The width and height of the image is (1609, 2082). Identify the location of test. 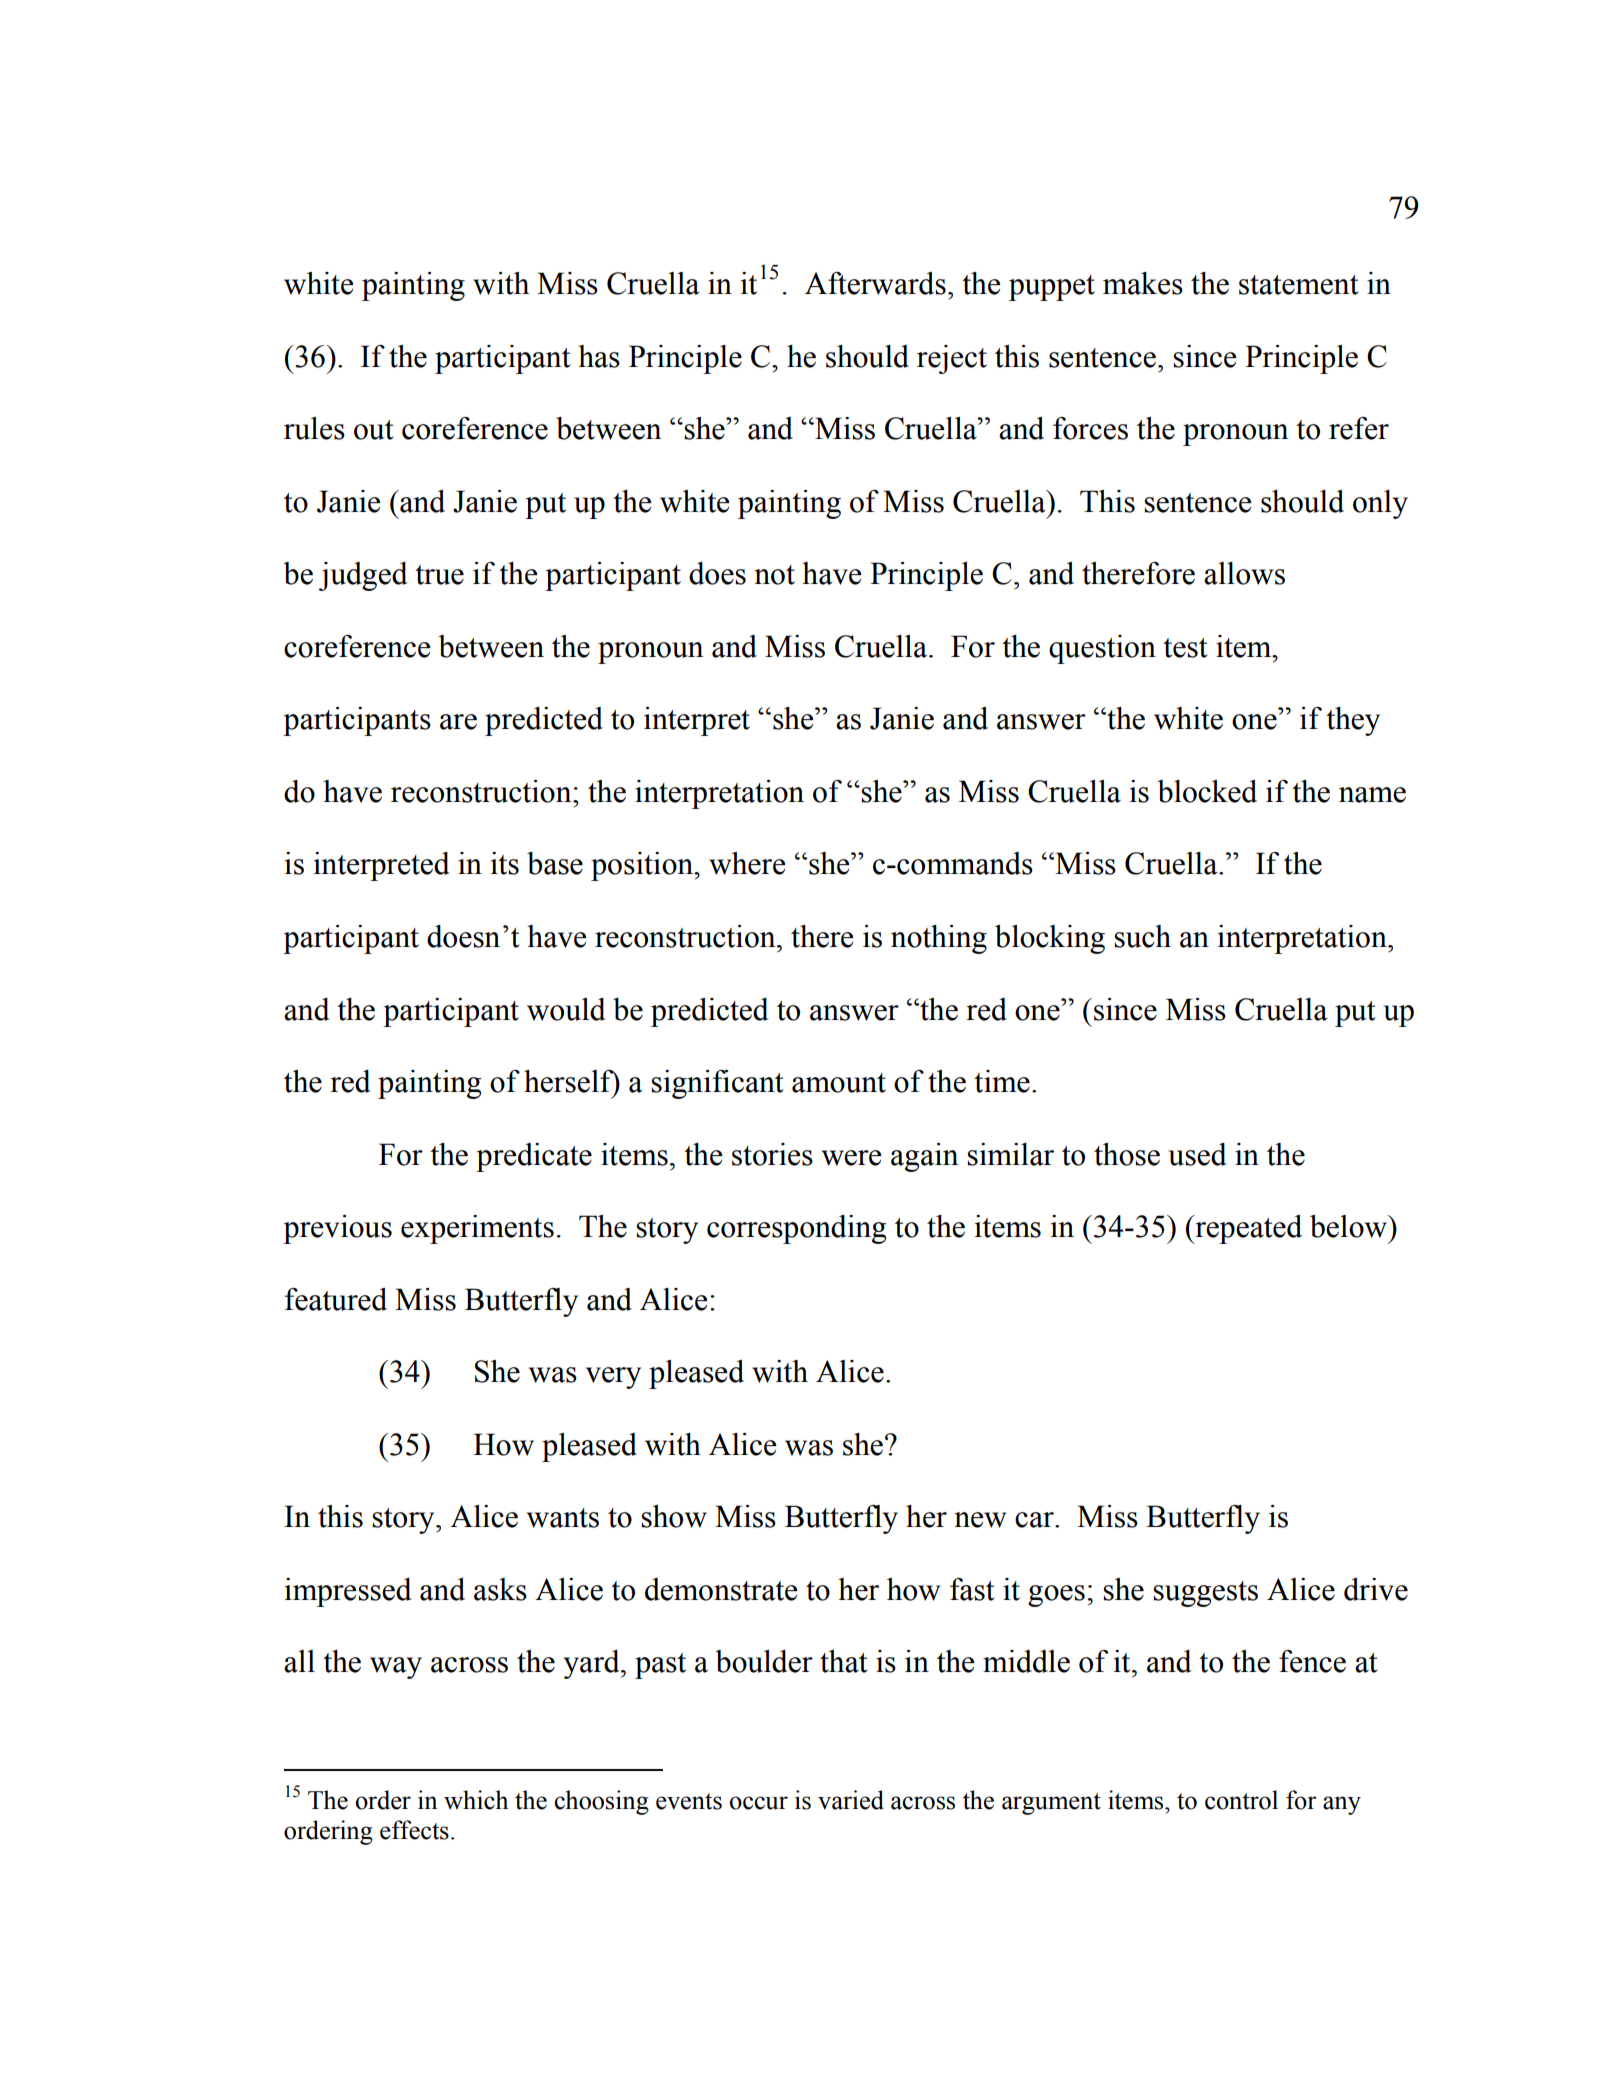
(1185, 648).
